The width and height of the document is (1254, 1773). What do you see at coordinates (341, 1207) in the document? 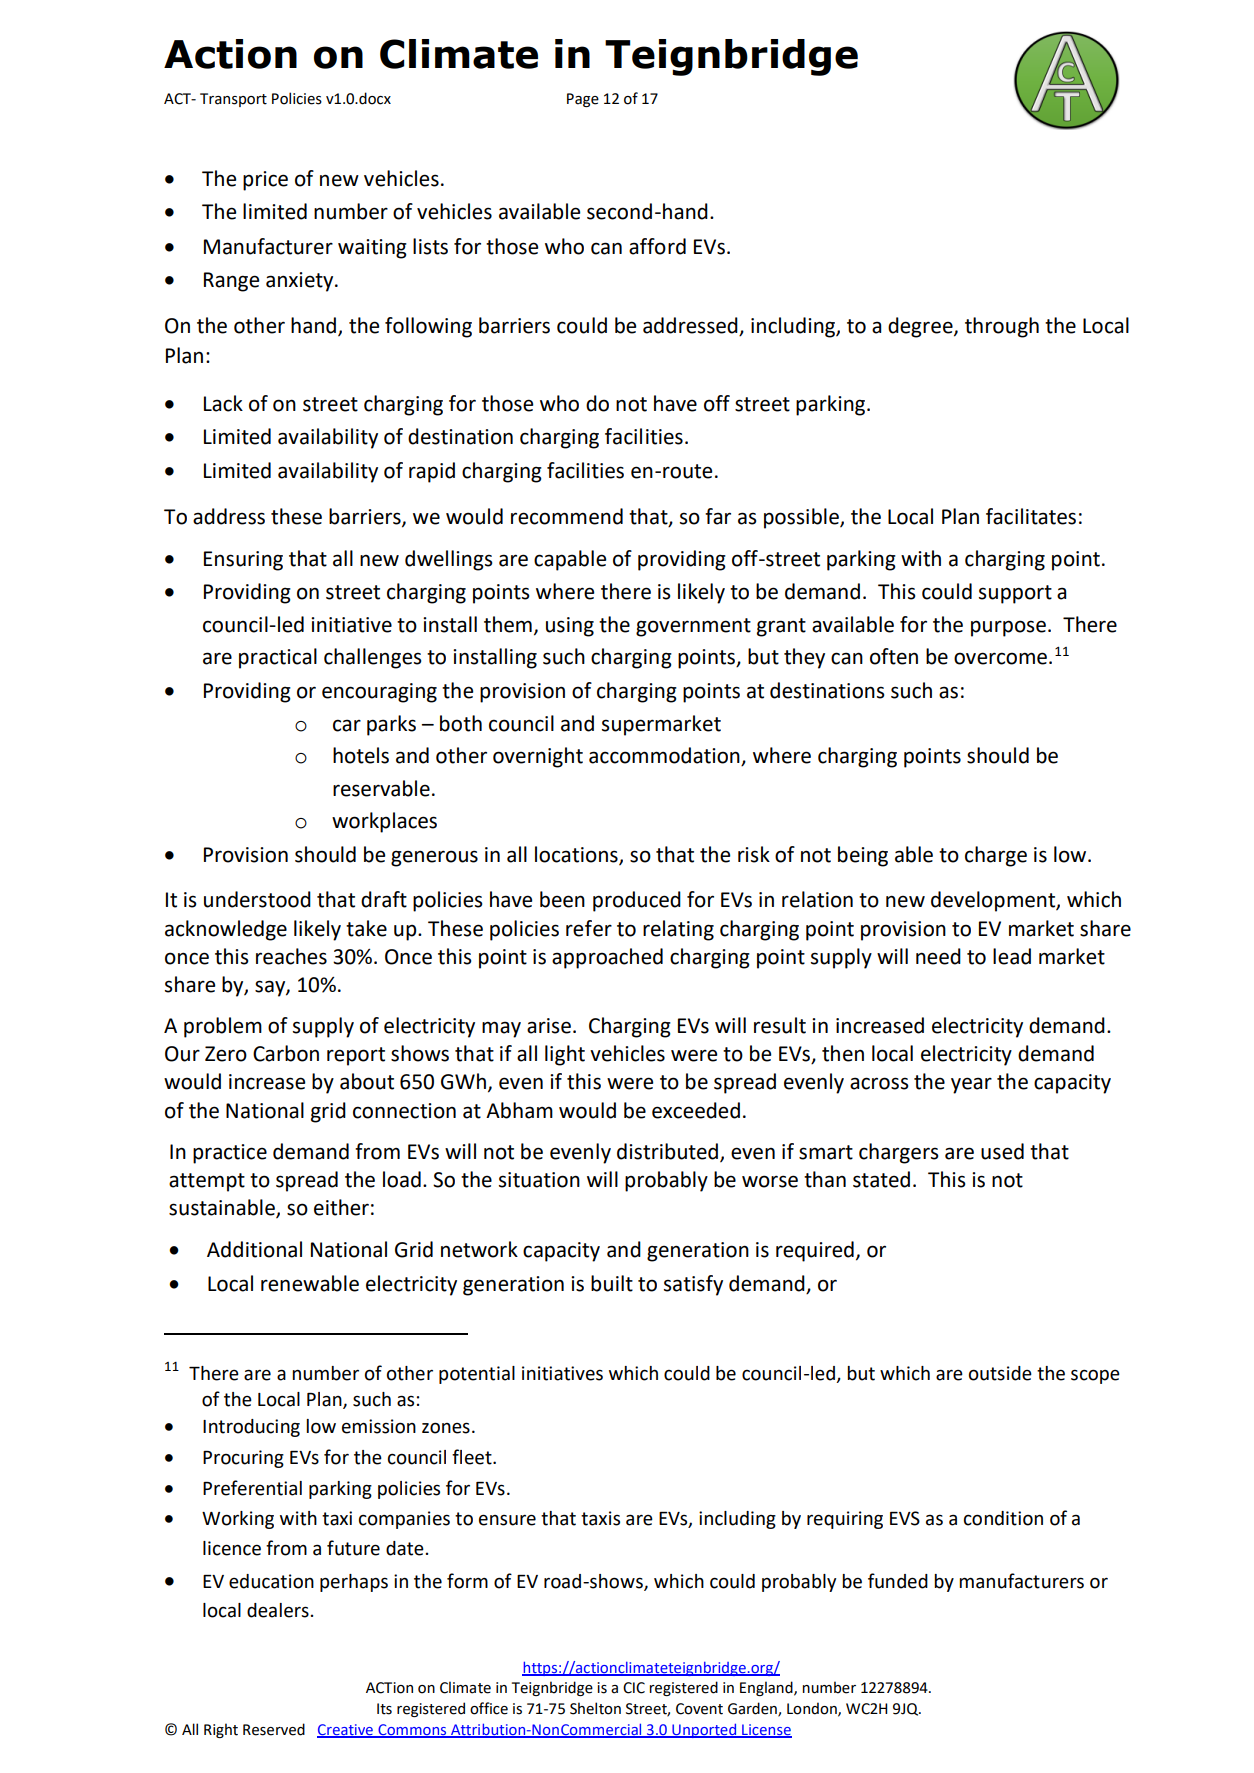
I see `either` at bounding box center [341, 1207].
